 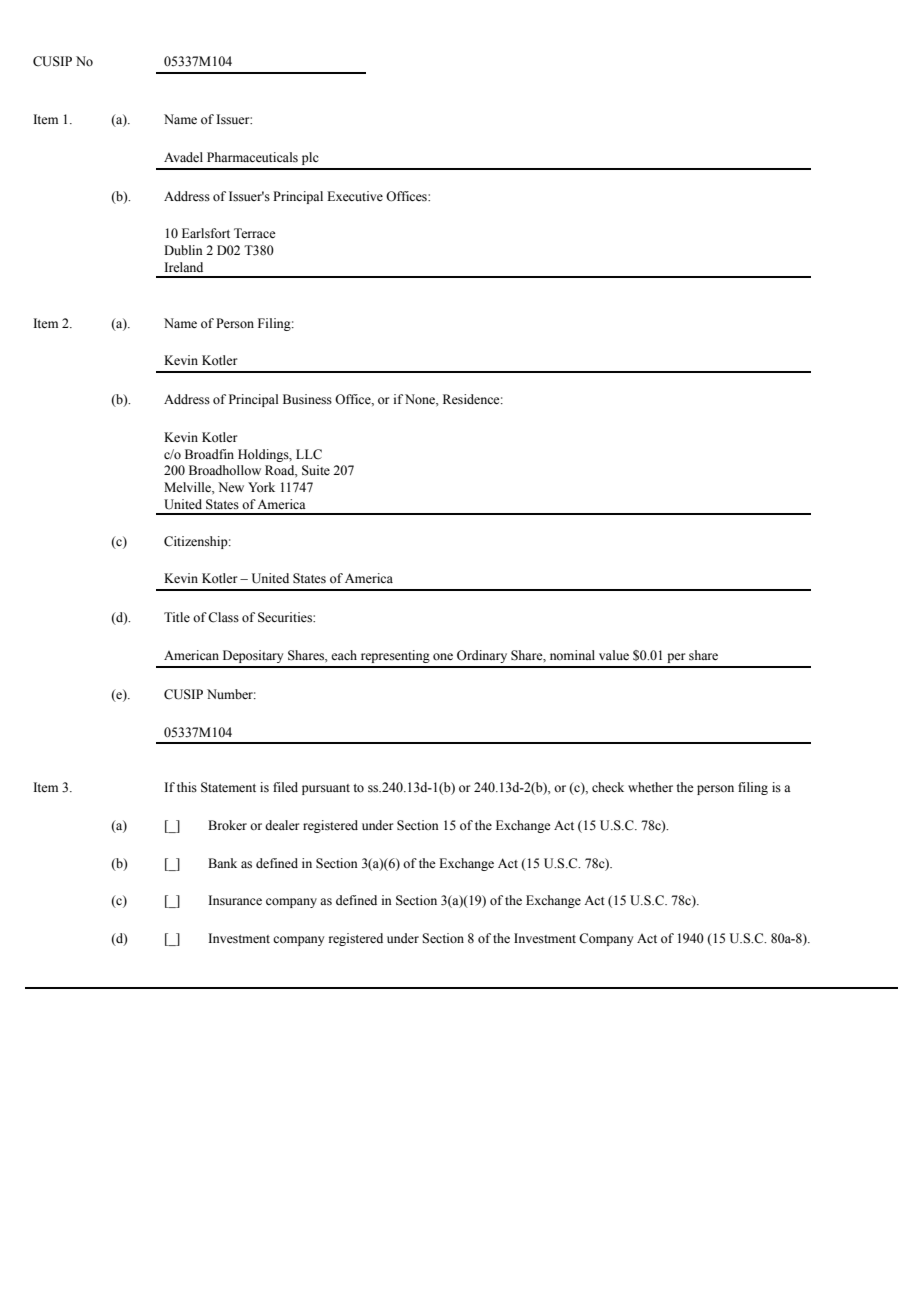 I want to click on Depositary, so click(x=253, y=656).
